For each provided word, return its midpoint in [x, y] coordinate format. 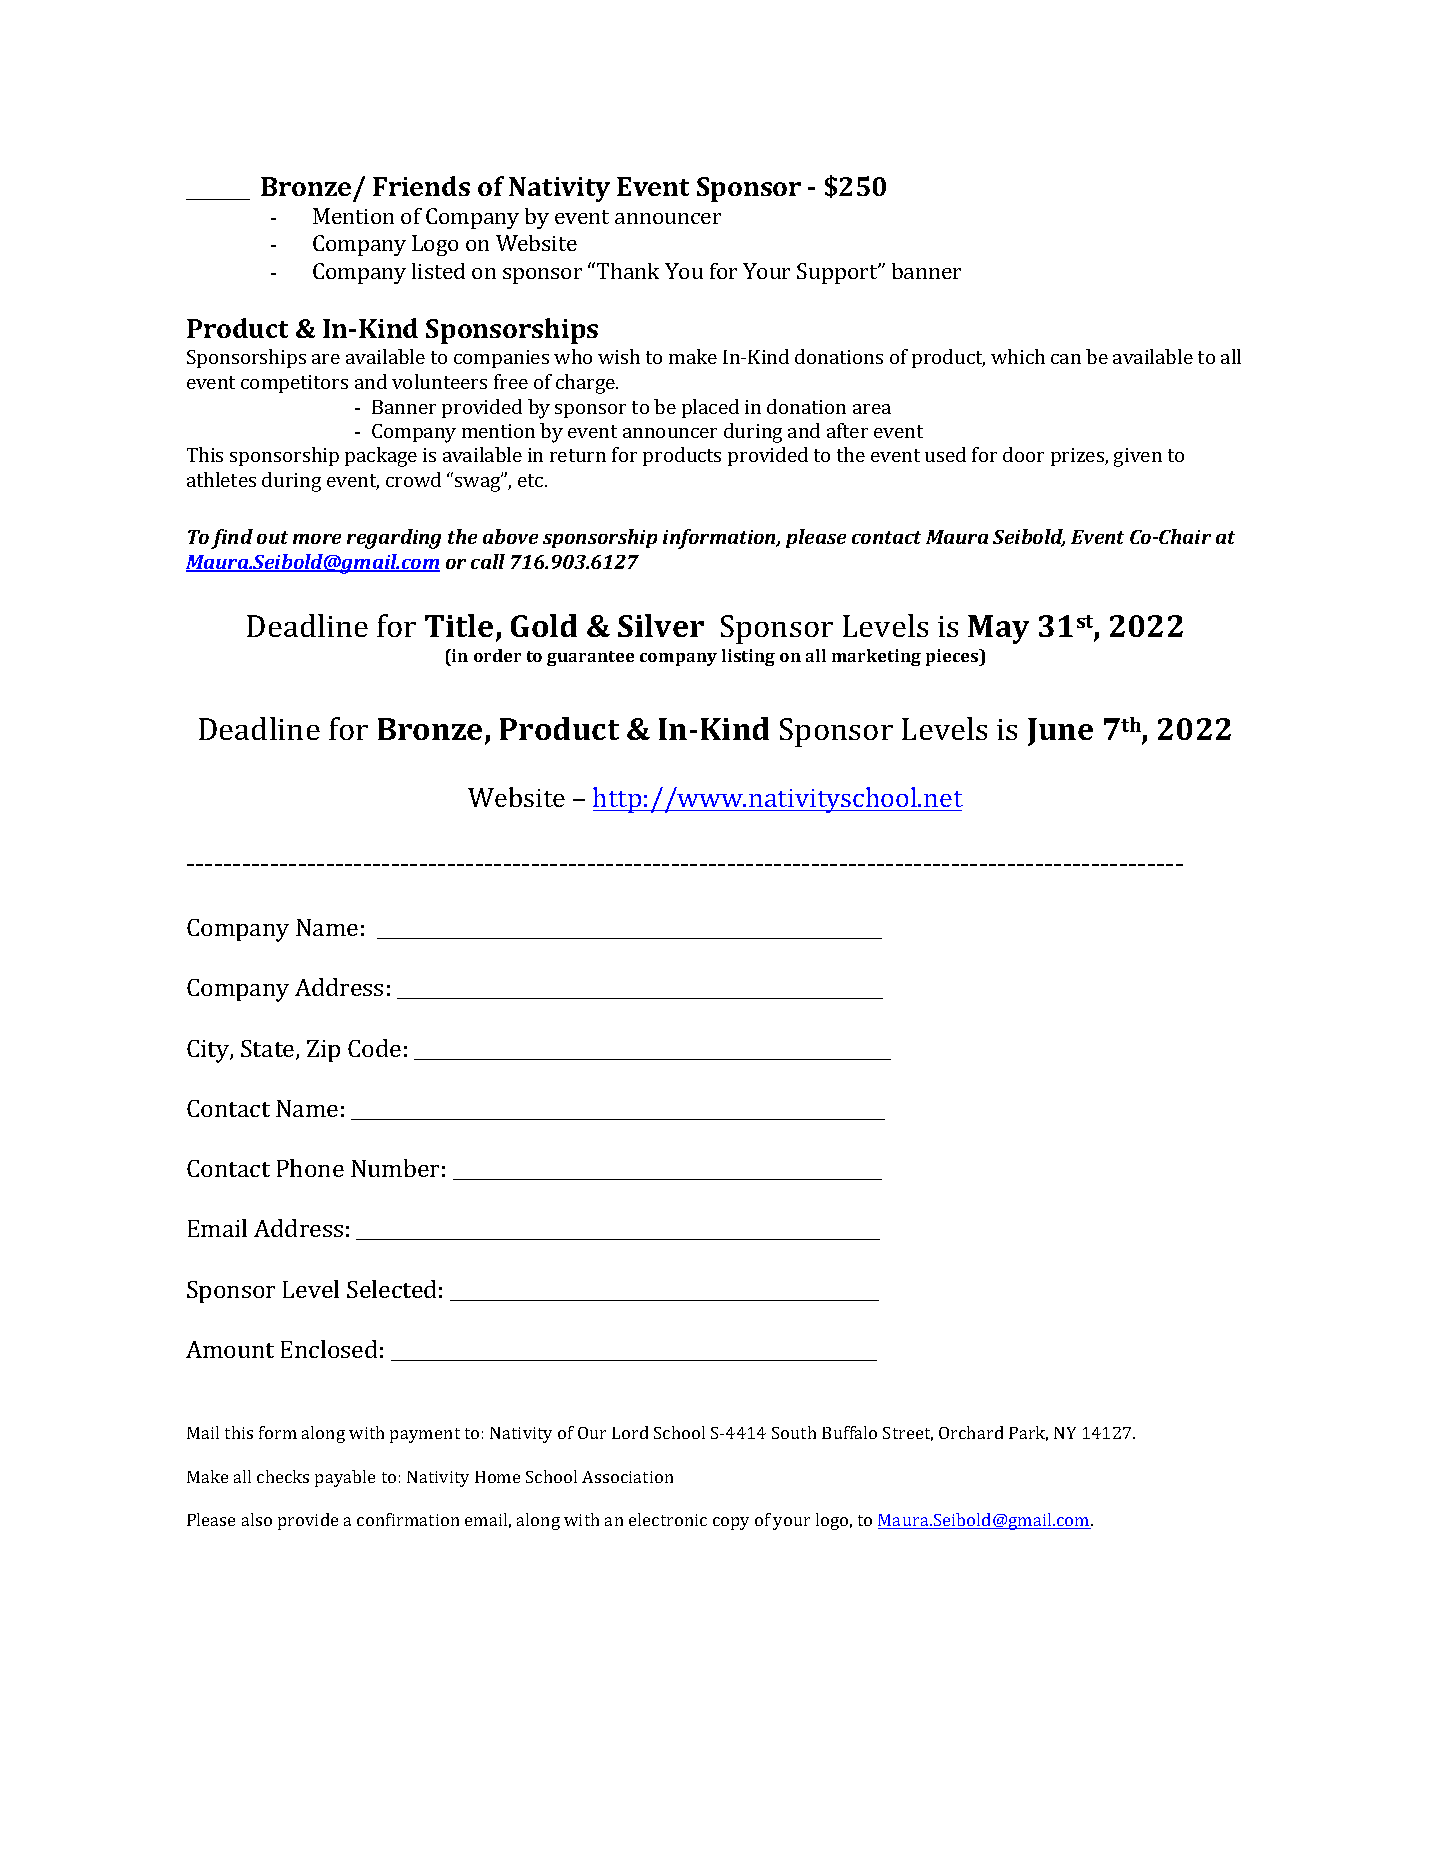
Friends [421, 186]
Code [374, 1048]
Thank [628, 271]
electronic [668, 1519]
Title [459, 625]
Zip [323, 1051]
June [1060, 732]
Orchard [971, 1432]
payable [345, 1478]
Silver [661, 625]
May [998, 629]
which [1018, 356]
